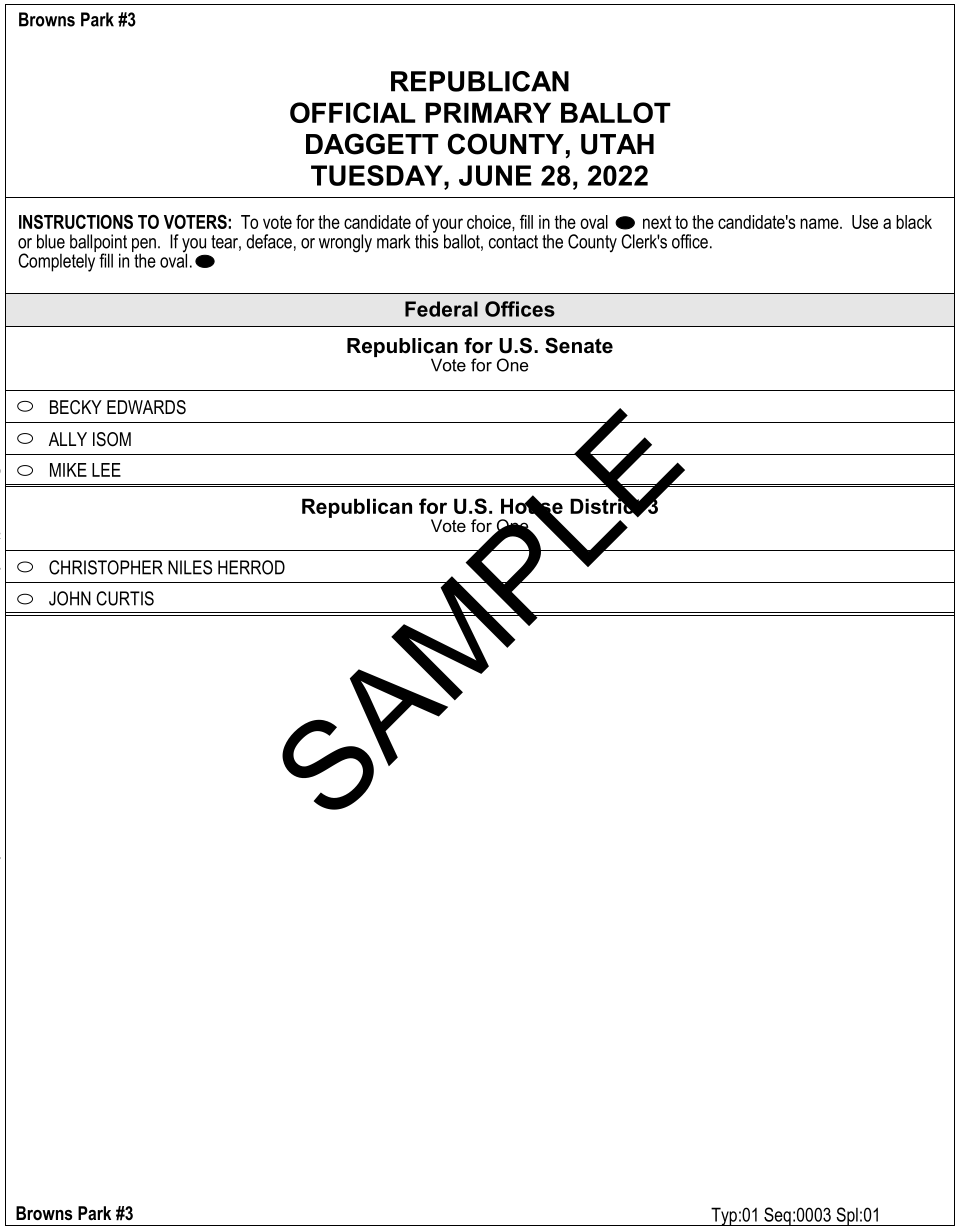 This screenshot has width=960, height=1232. What do you see at coordinates (146, 407) in the screenshot?
I see `EDWARDS` at bounding box center [146, 407].
